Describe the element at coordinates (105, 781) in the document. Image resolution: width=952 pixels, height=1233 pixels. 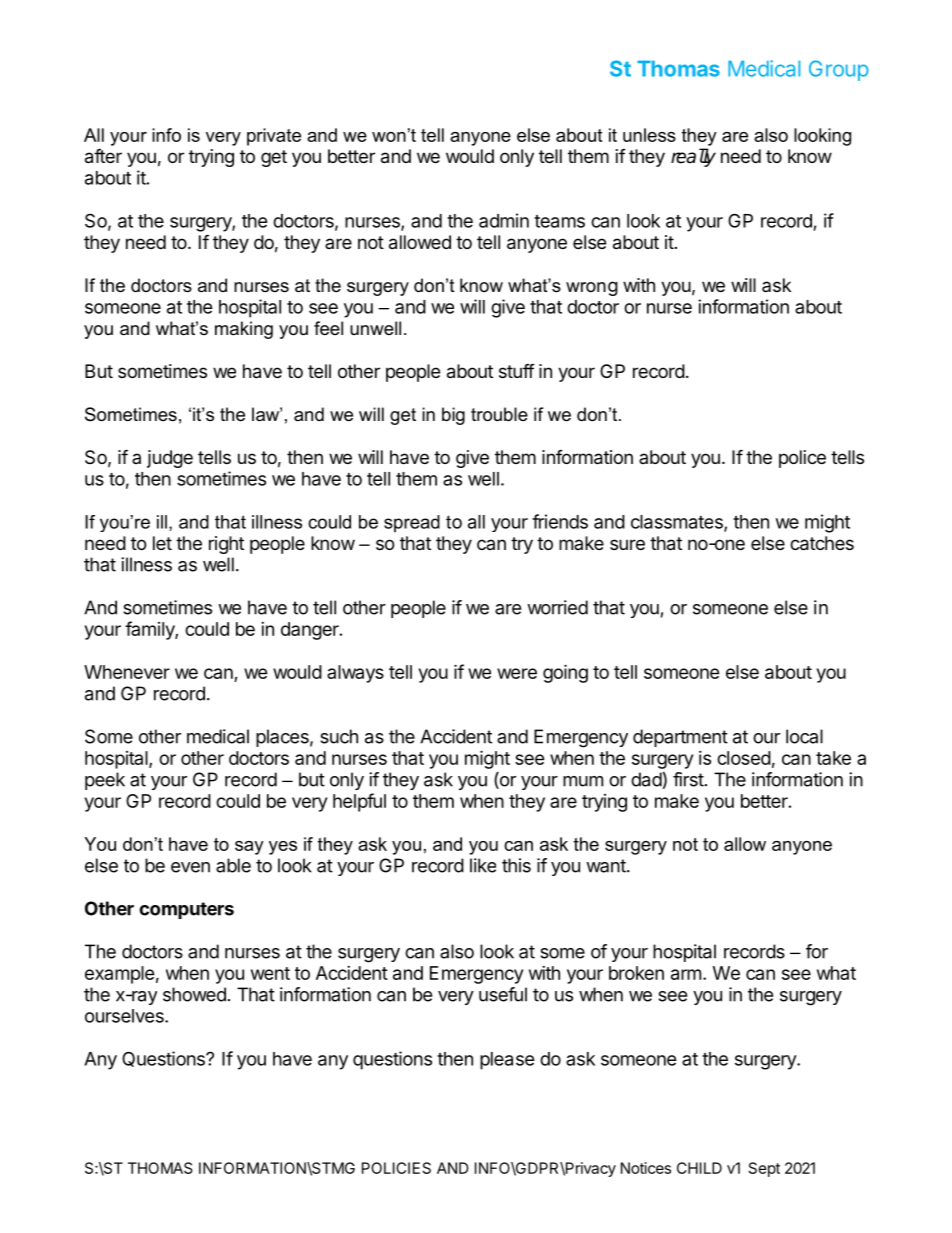
I see `peek` at that location.
